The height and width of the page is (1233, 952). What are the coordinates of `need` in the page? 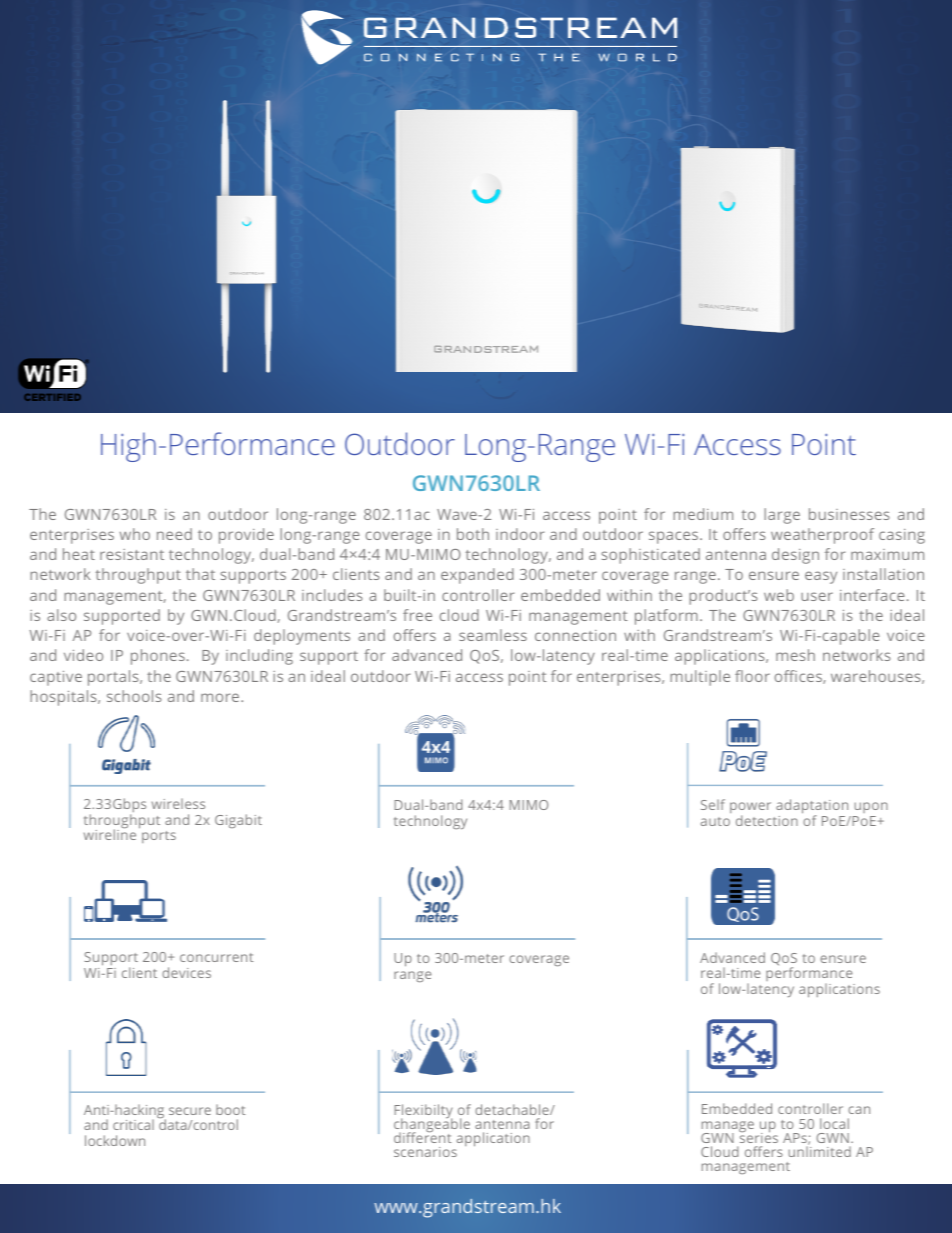 It's located at (174, 534).
